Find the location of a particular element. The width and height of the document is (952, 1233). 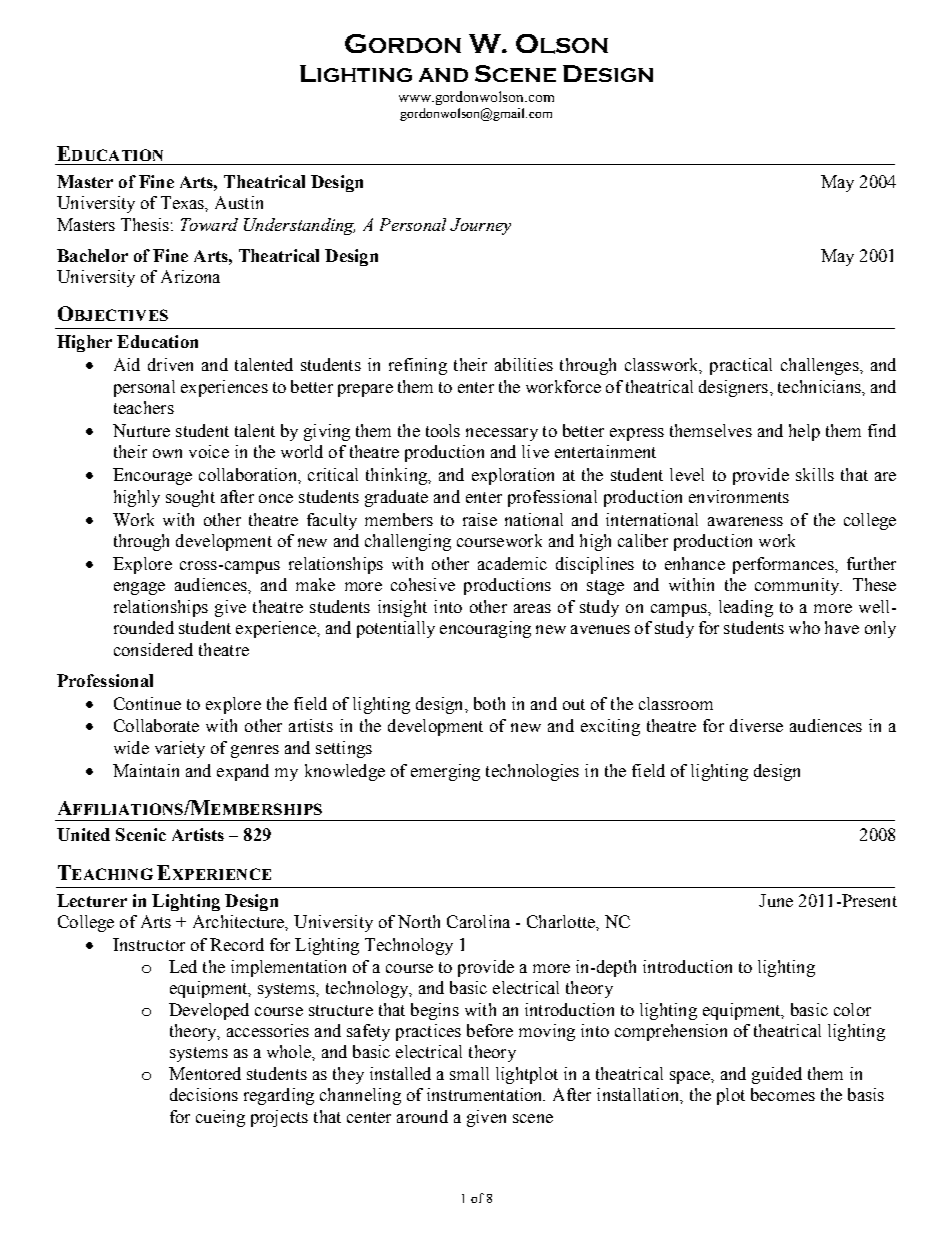

Toward is located at coordinates (209, 224).
